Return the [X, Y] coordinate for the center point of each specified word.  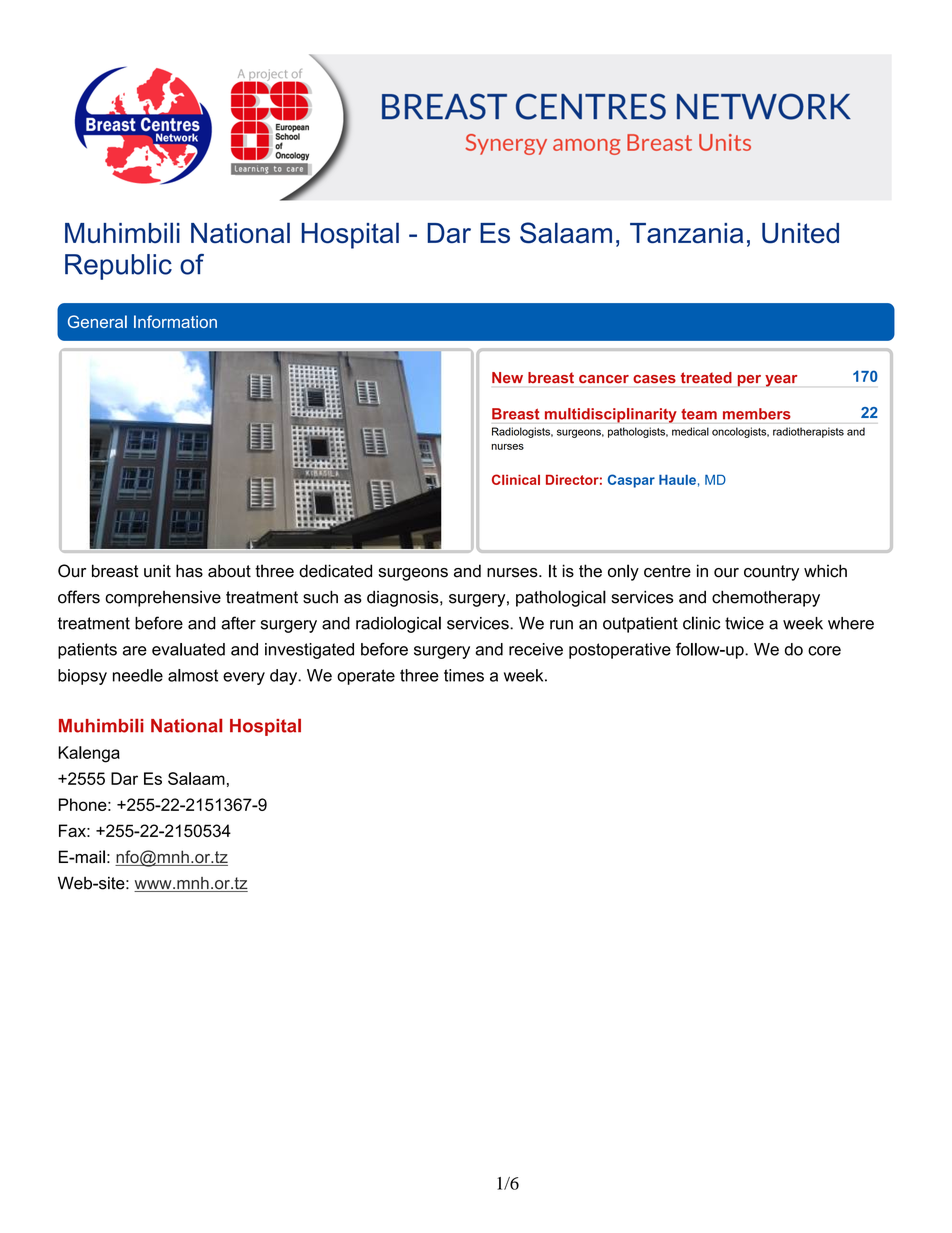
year [781, 381]
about [229, 571]
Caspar [631, 481]
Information [175, 321]
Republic [118, 267]
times [464, 675]
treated [706, 377]
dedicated [335, 571]
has [189, 571]
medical [690, 431]
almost [193, 675]
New [507, 378]
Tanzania [686, 233]
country [771, 573]
